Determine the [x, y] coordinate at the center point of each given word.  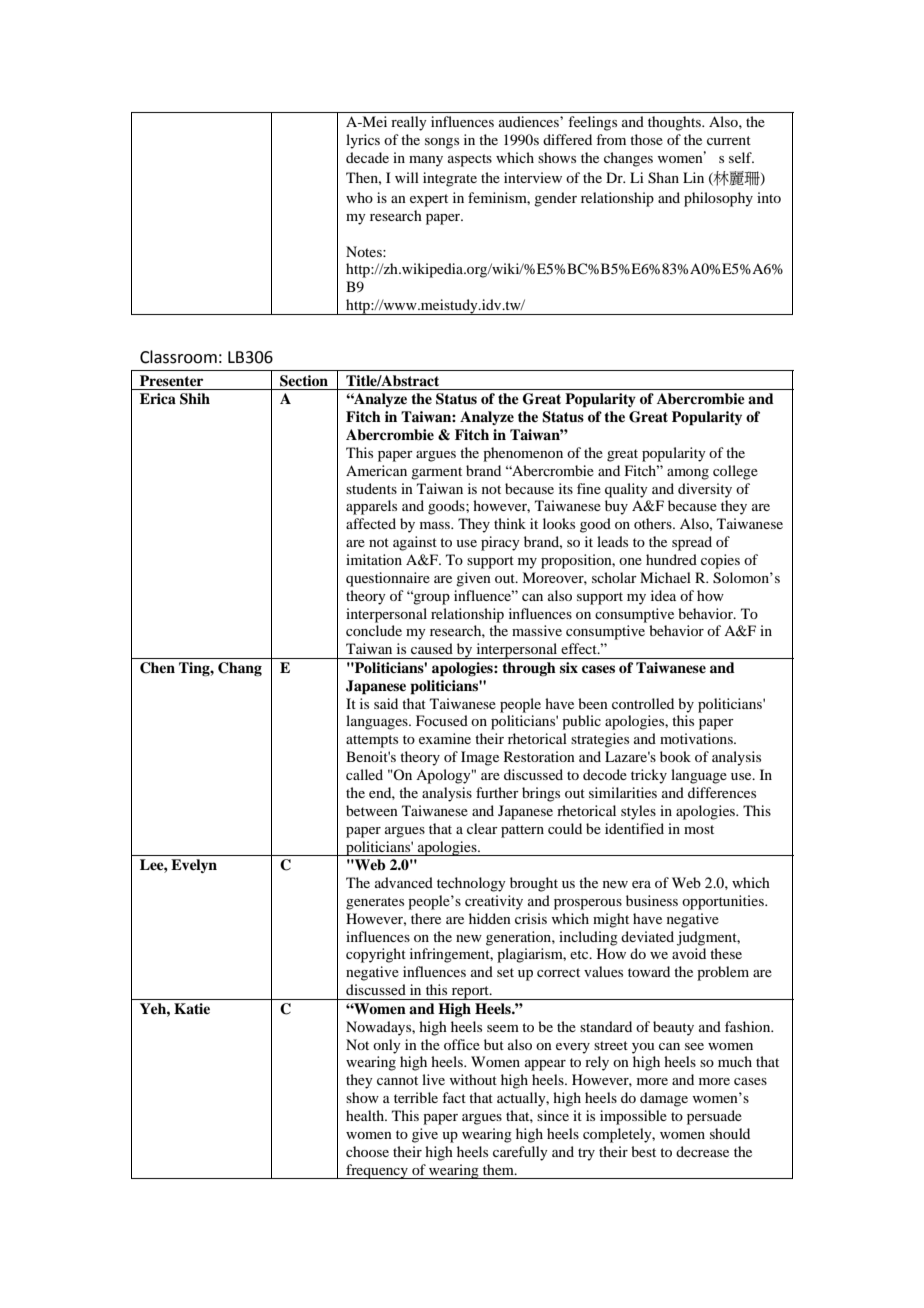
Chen [157, 668]
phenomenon [523, 454]
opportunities [724, 902]
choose [367, 1151]
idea [663, 595]
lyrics [363, 141]
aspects [470, 160]
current [729, 140]
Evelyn [194, 866]
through [529, 669]
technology [471, 884]
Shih [195, 399]
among [688, 474]
